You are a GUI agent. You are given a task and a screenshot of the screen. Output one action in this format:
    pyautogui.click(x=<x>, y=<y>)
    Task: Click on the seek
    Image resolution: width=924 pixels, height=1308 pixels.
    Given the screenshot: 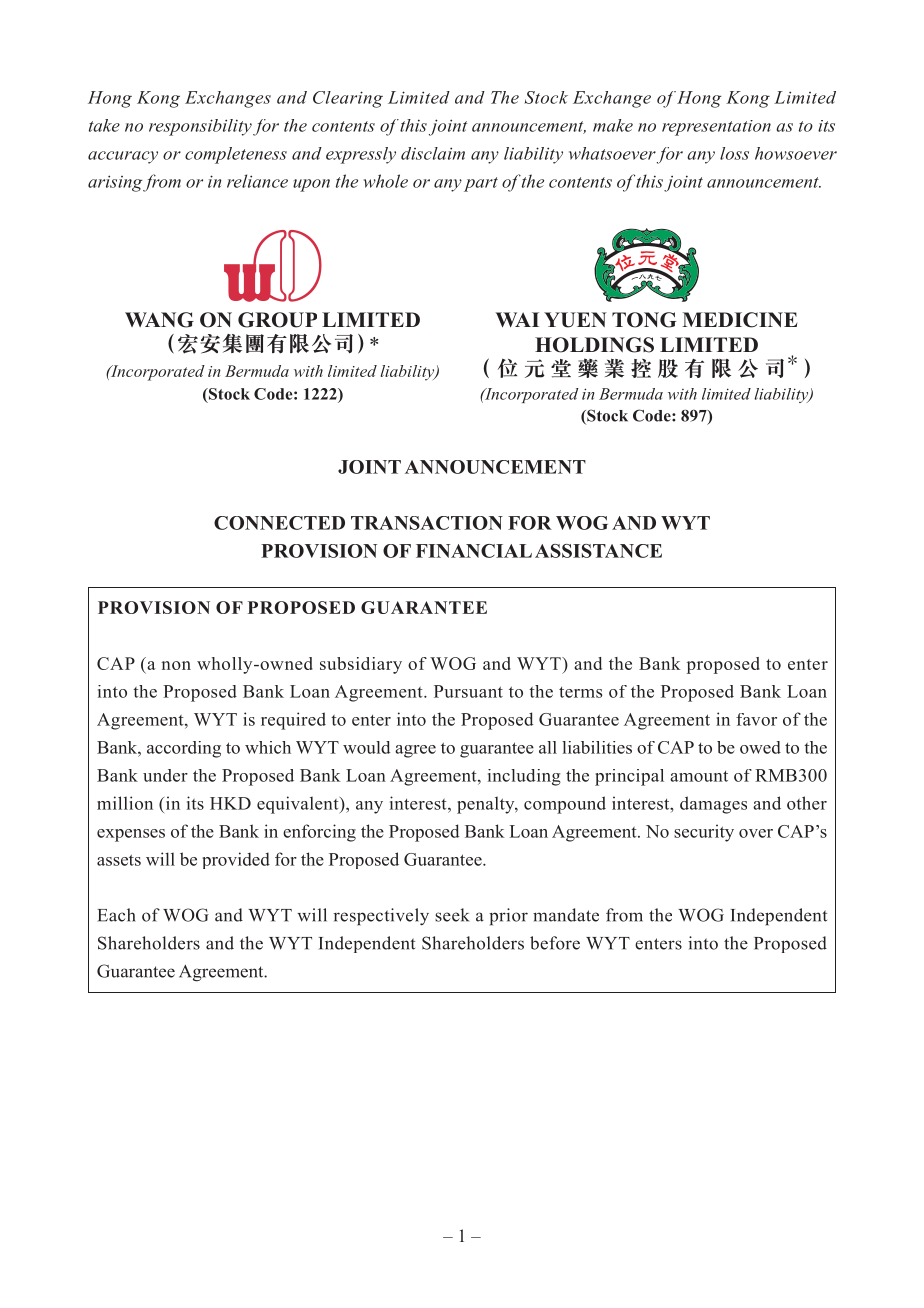 What is the action you would take?
    pyautogui.click(x=452, y=915)
